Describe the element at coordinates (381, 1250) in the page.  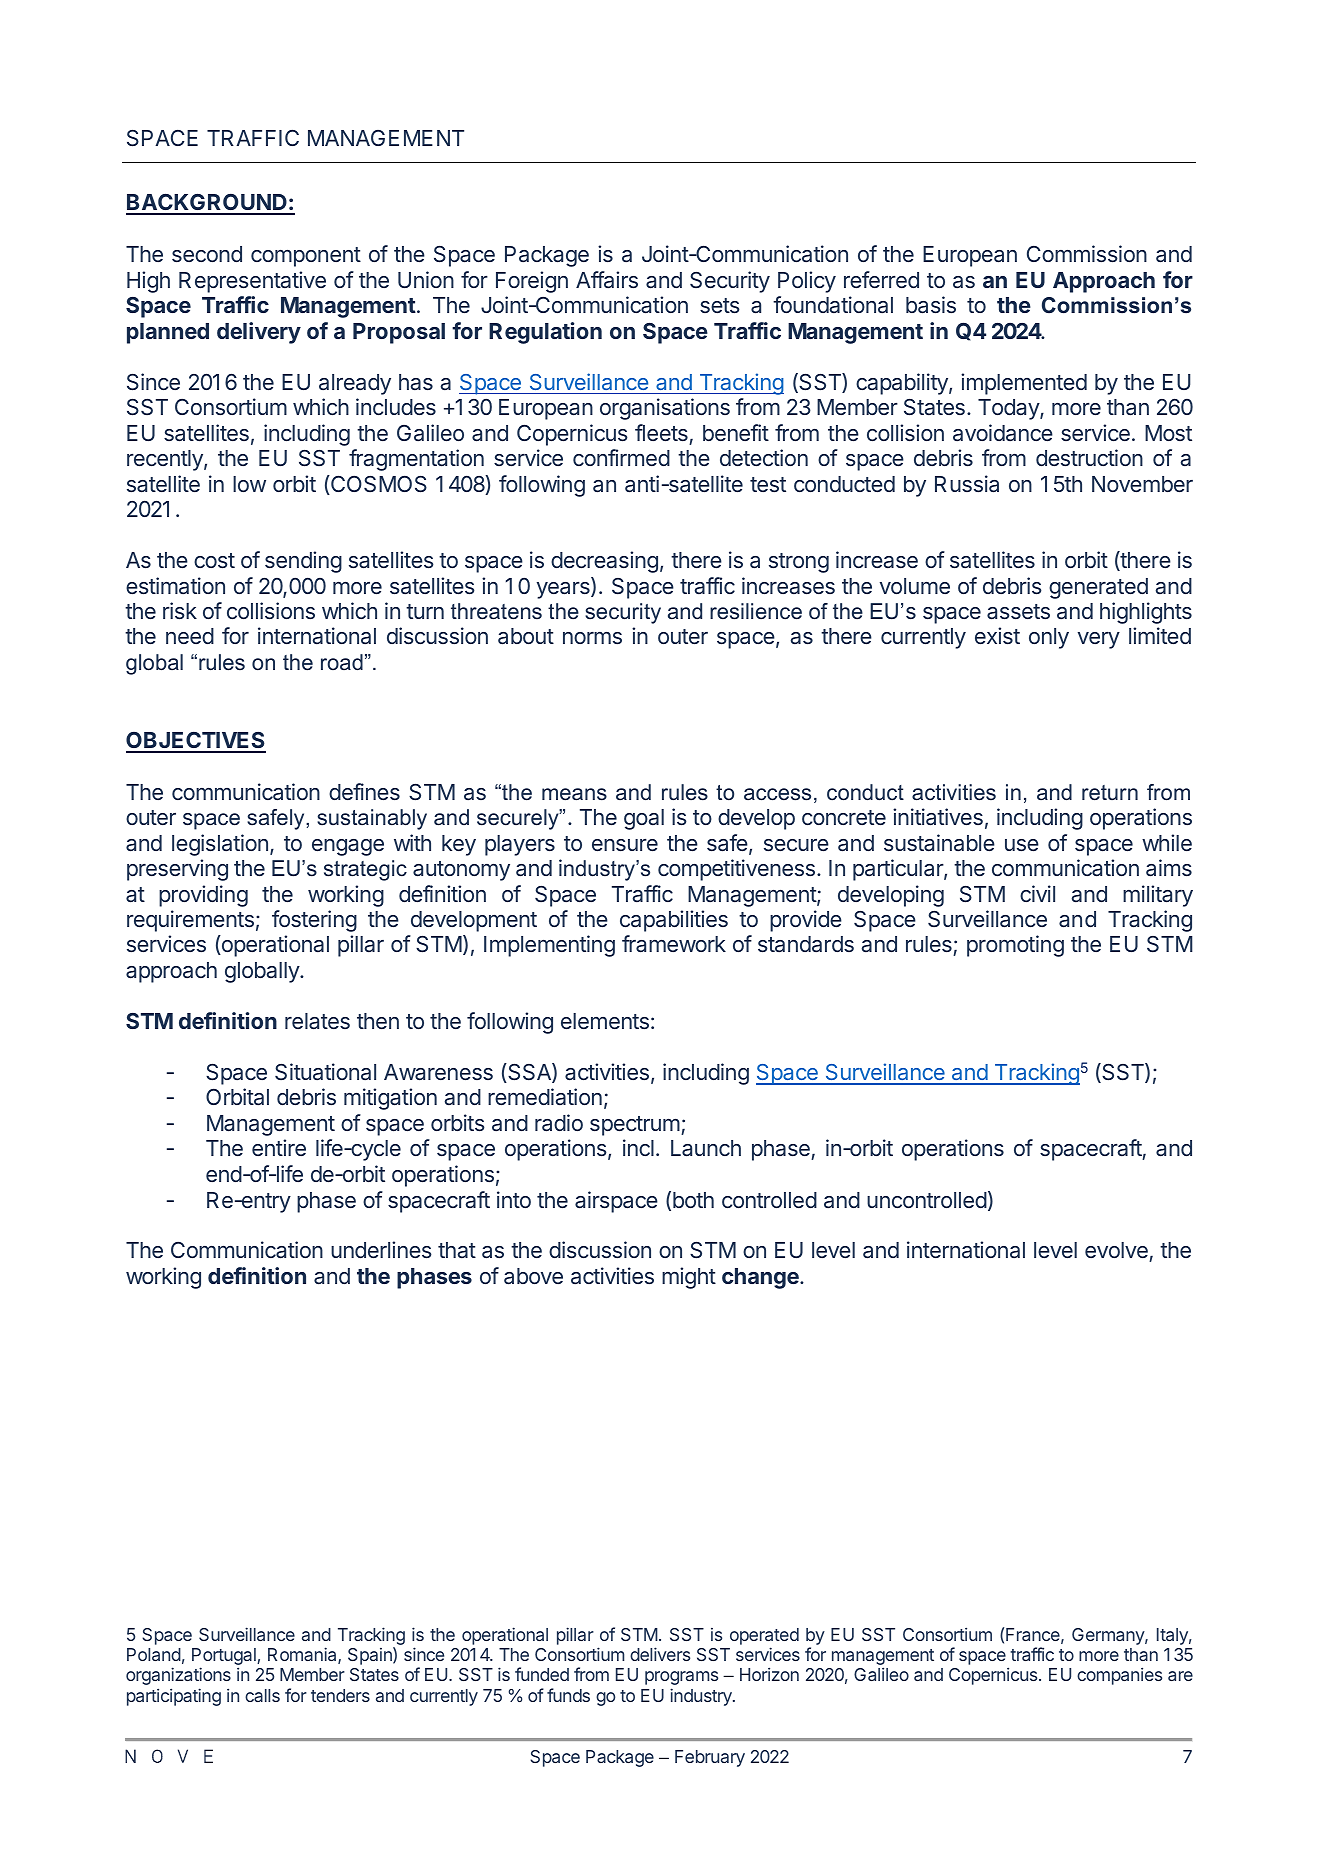
I see `underlines` at that location.
